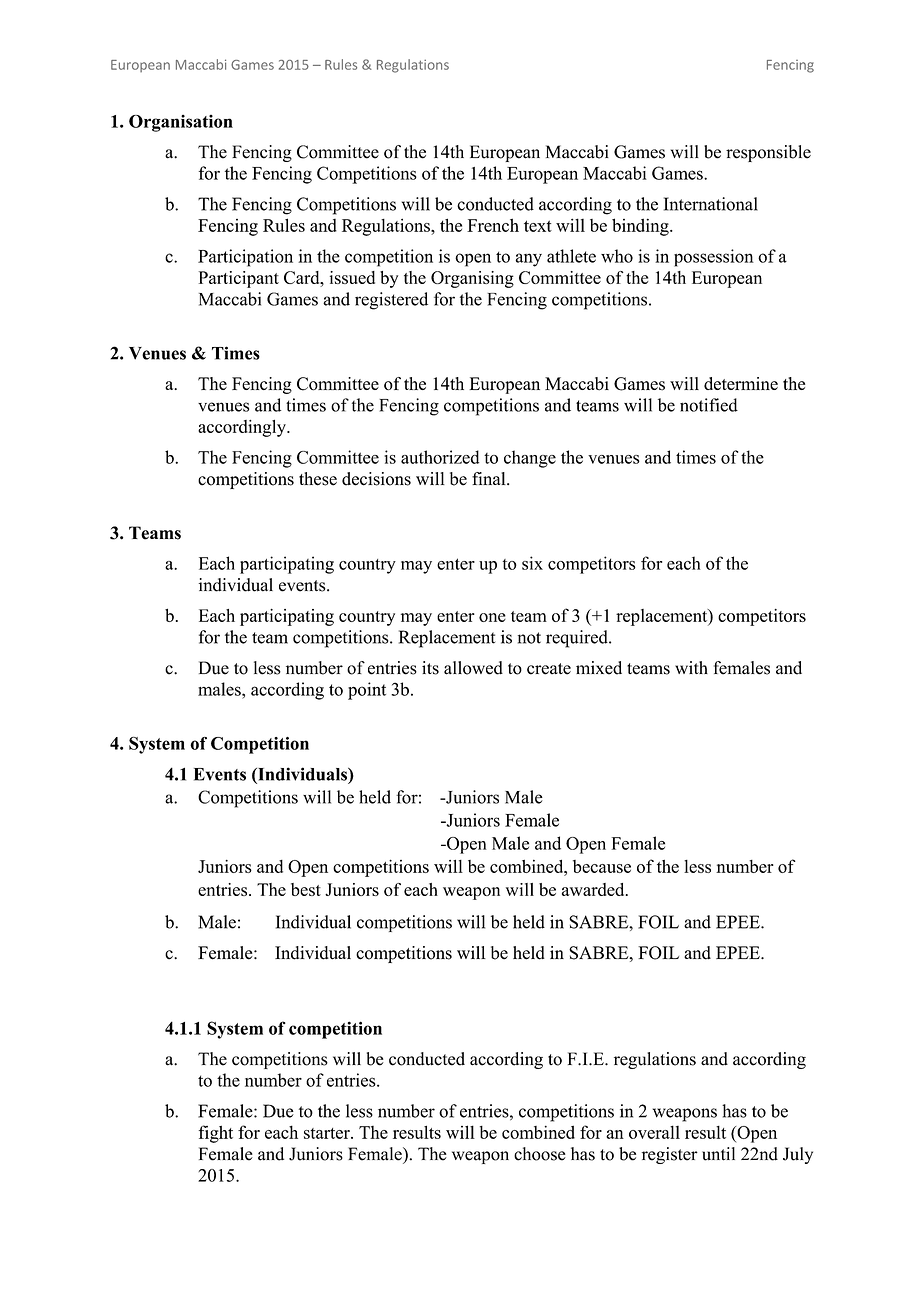 The image size is (924, 1308). Describe the element at coordinates (216, 1134) in the document. I see `fight` at that location.
